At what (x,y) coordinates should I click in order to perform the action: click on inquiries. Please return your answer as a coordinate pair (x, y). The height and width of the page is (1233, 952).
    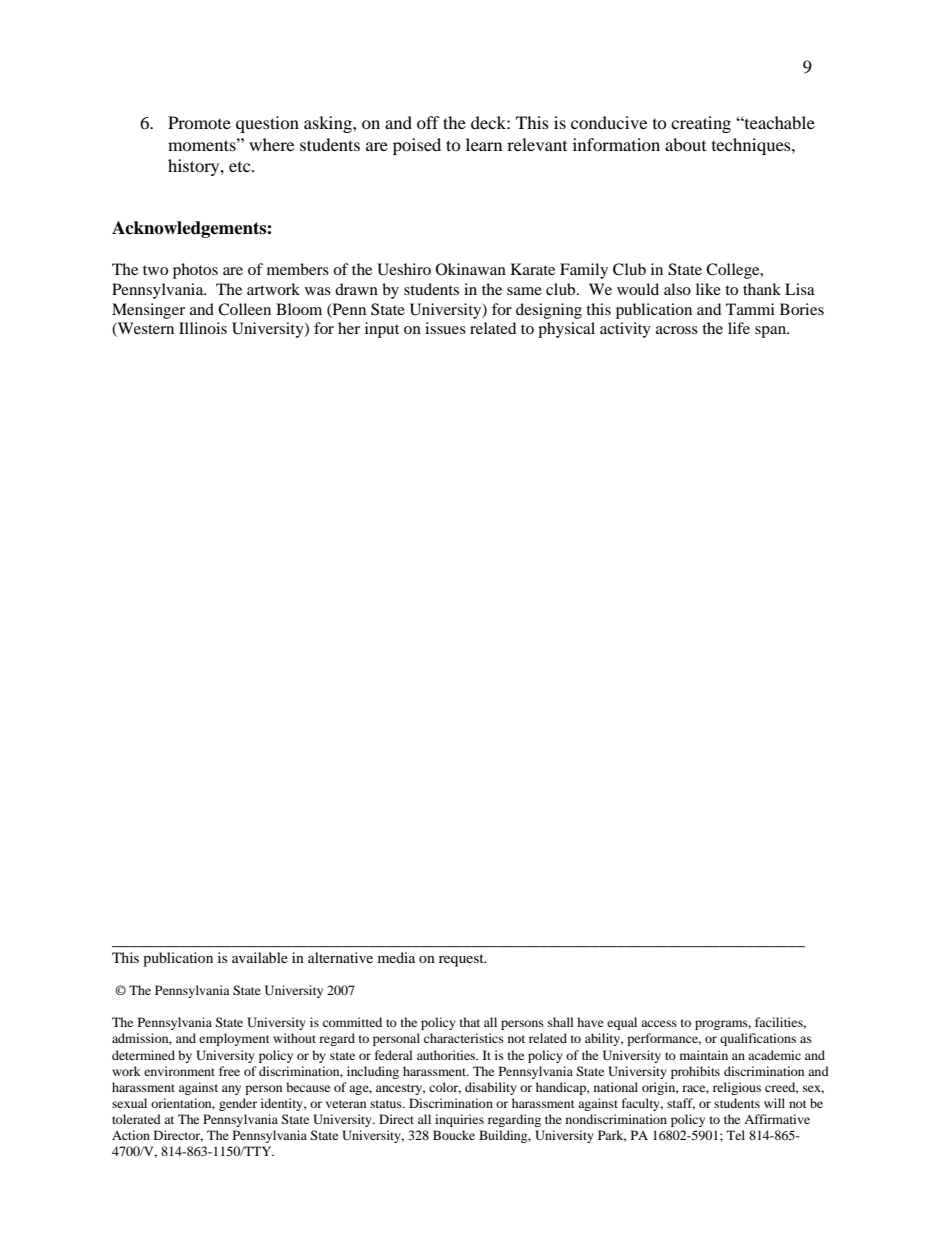
    Looking at the image, I should click on (459, 1120).
